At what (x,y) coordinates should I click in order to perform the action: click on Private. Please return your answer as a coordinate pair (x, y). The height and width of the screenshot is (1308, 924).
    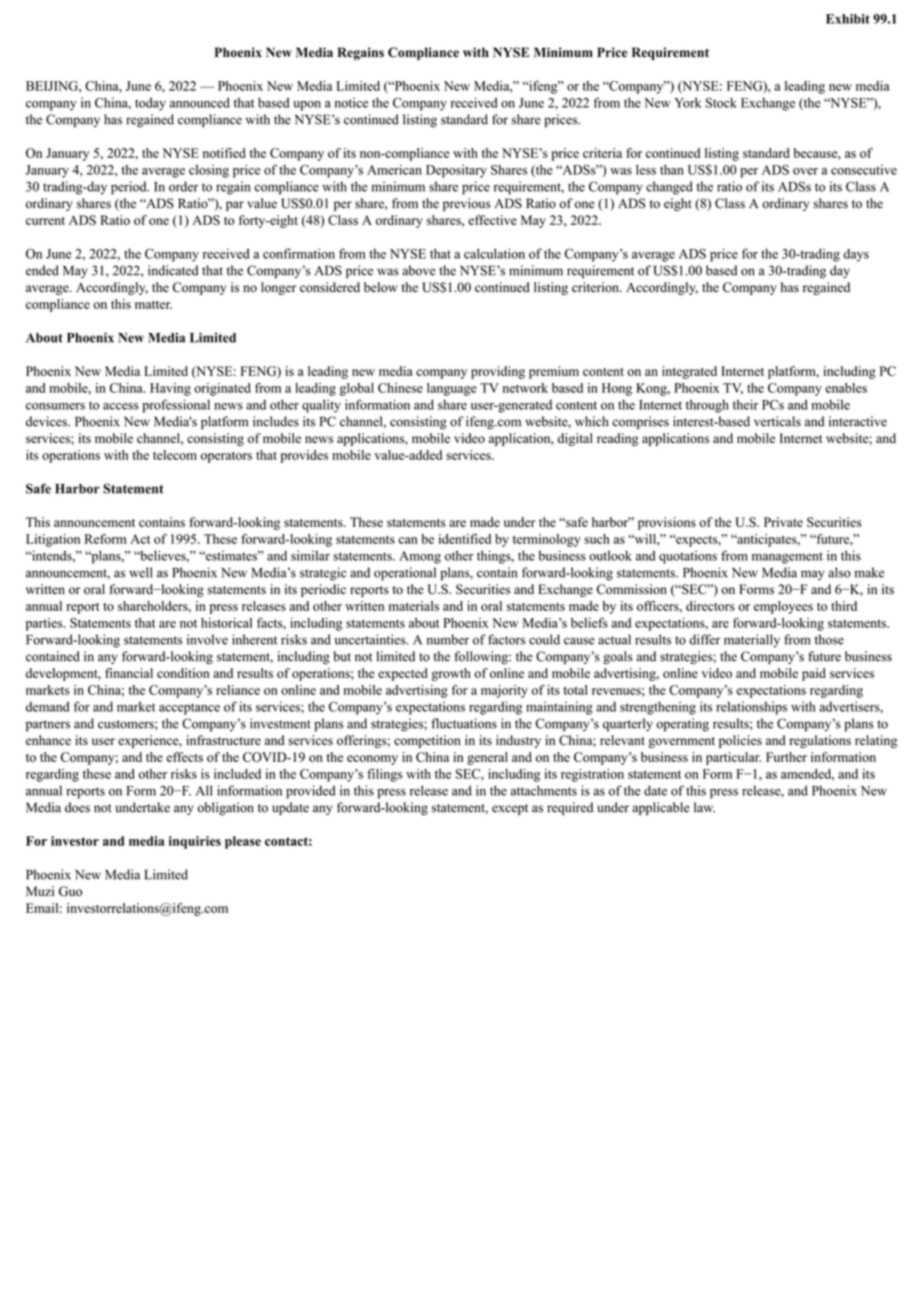
    Looking at the image, I should click on (783, 522).
